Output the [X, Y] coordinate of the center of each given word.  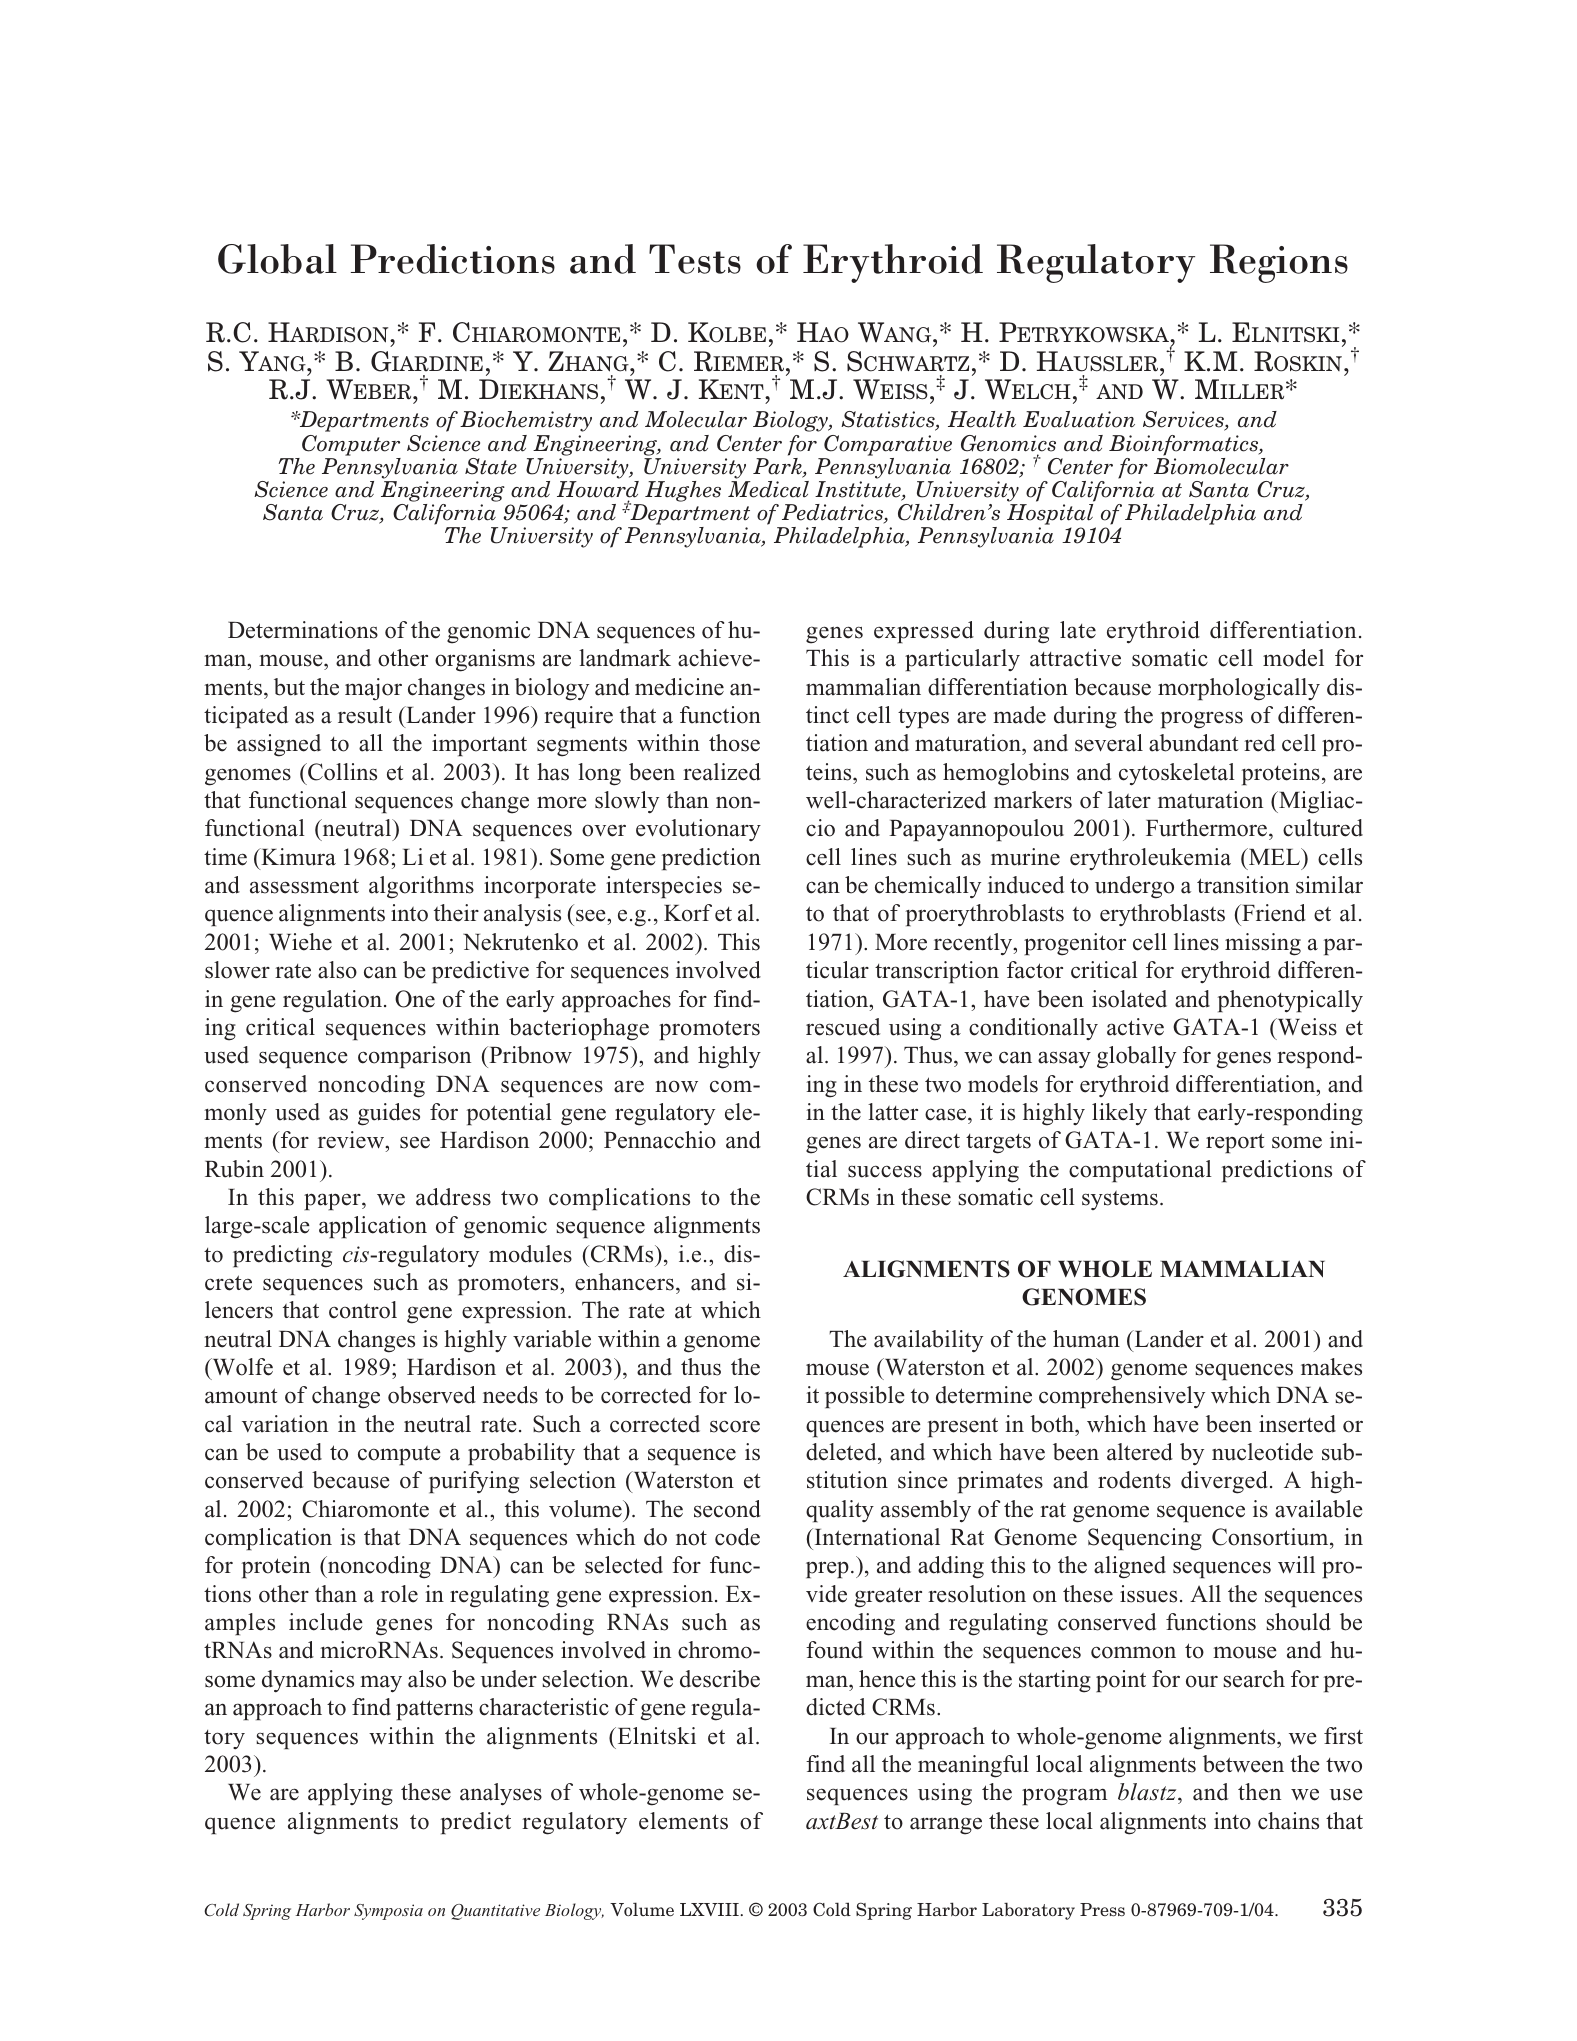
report [1235, 1143]
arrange [946, 1826]
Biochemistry [526, 421]
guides [389, 1114]
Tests [695, 259]
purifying [474, 1482]
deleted [842, 1452]
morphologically [1239, 689]
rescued [843, 1027]
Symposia [388, 1912]
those [734, 743]
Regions [1279, 263]
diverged [1224, 1482]
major [373, 689]
